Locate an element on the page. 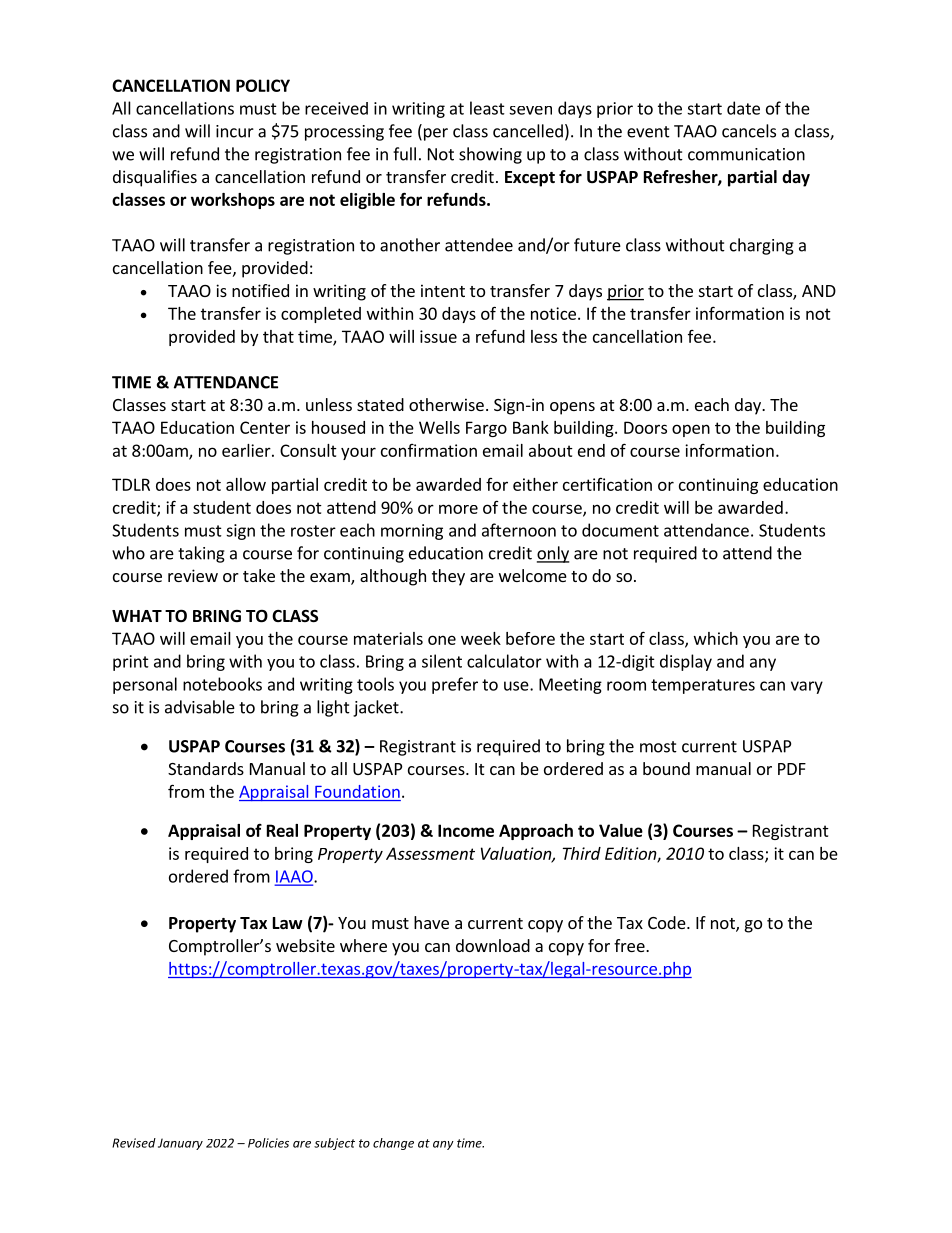 This document has height=1233, width=952. January is located at coordinates (180, 1144).
